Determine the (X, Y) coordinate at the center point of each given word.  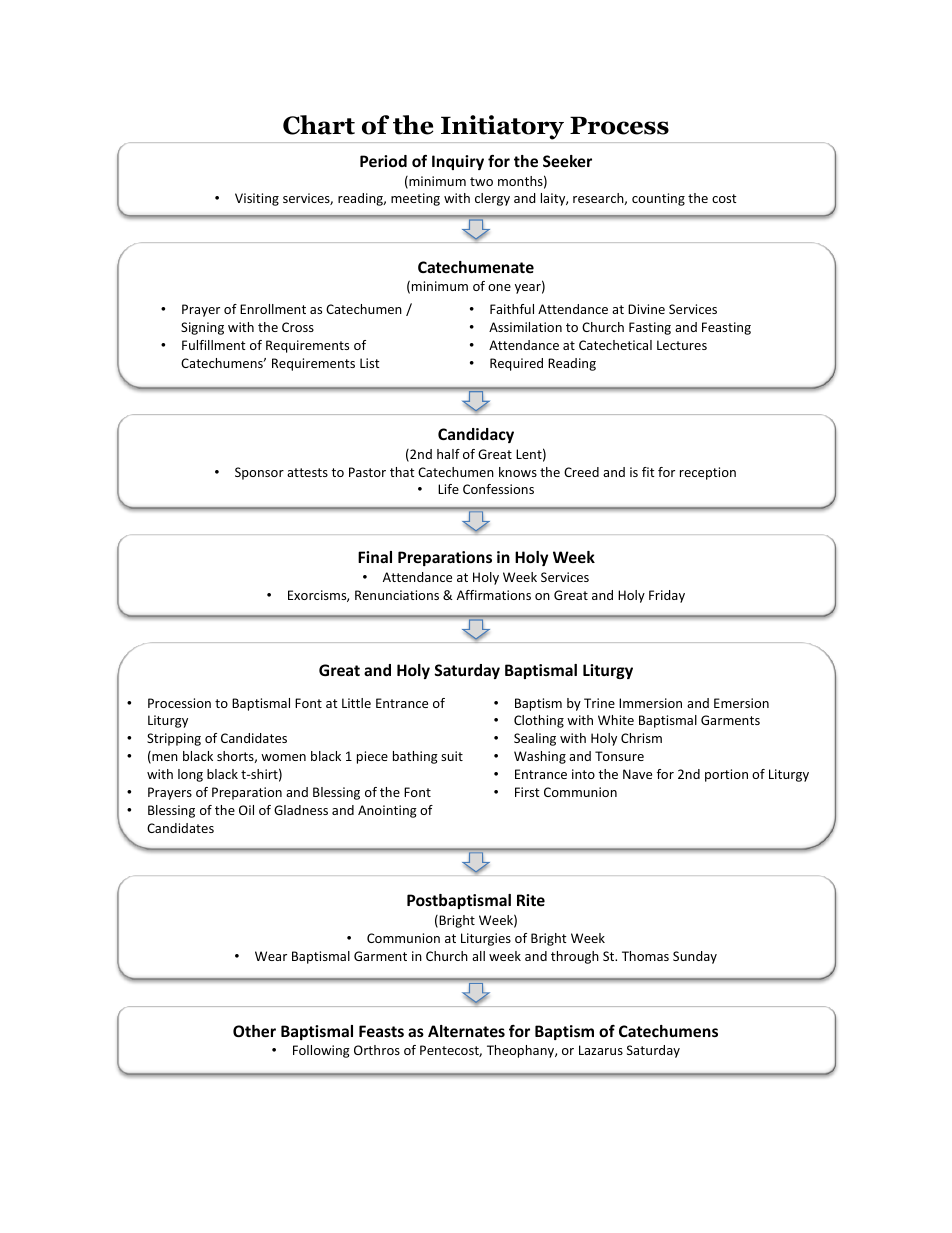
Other (254, 1031)
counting (658, 199)
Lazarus (601, 1050)
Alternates (466, 1031)
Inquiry (458, 162)
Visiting (257, 199)
